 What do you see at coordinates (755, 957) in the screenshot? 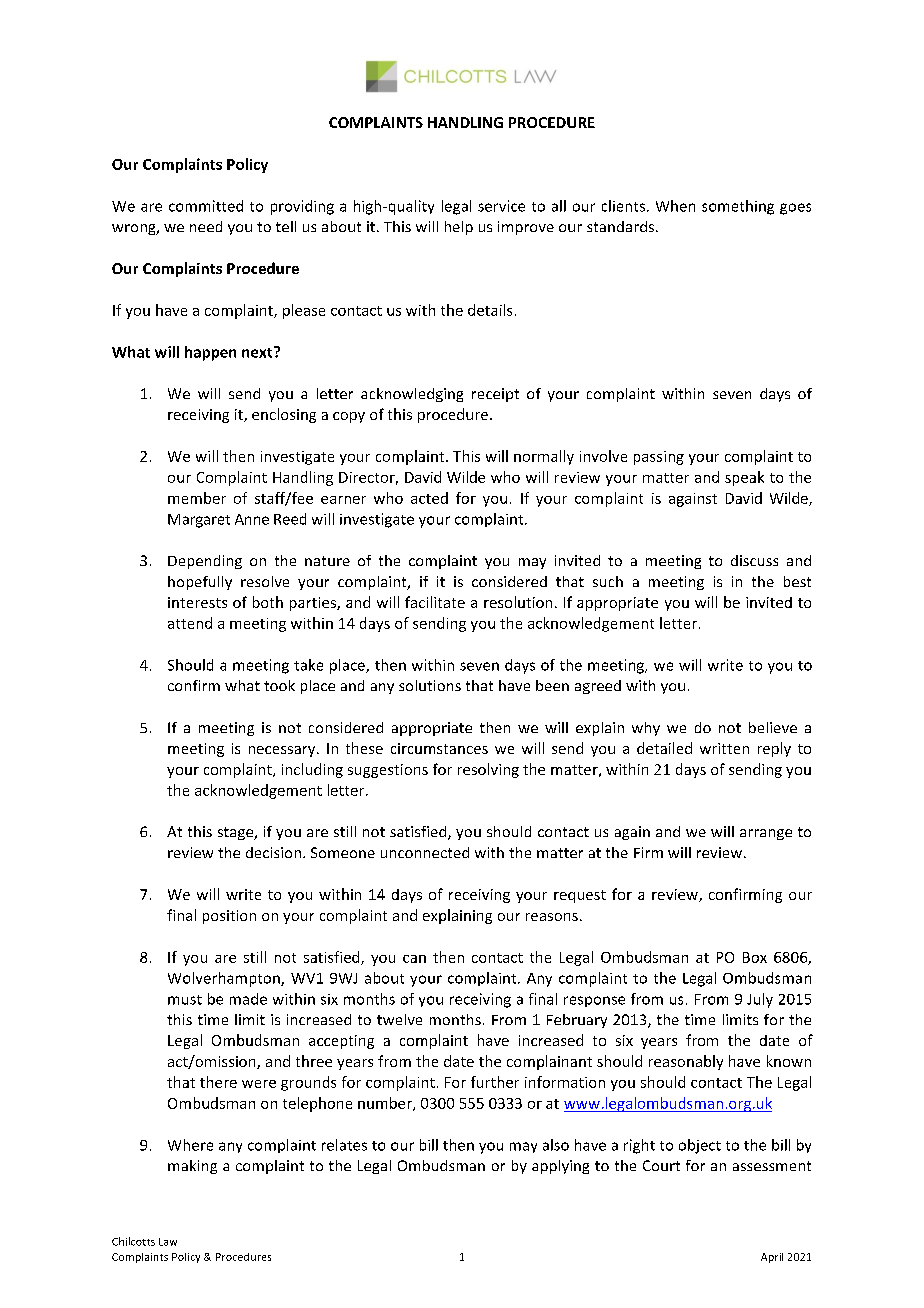
I see `Box` at bounding box center [755, 957].
